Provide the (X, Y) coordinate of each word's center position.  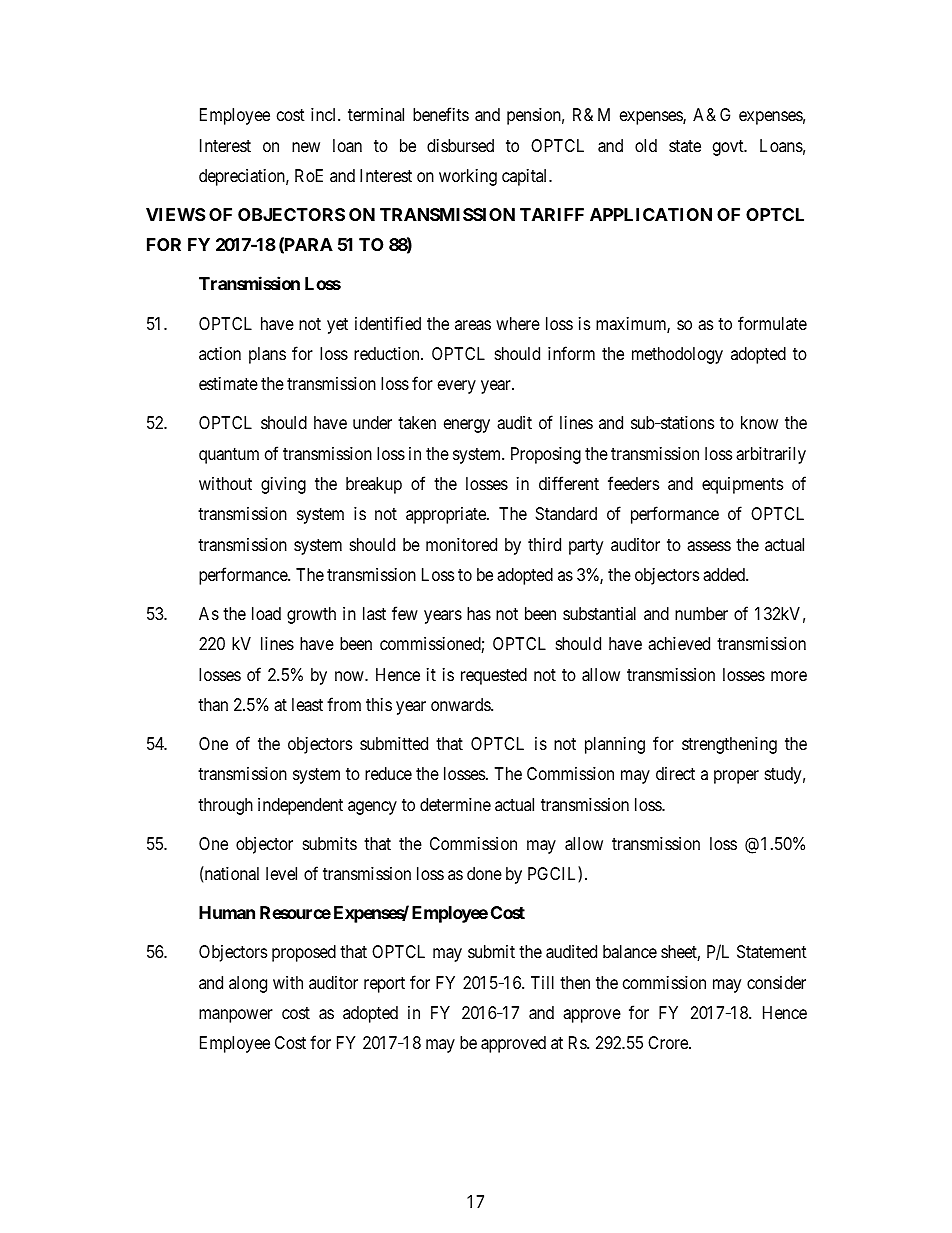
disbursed (460, 145)
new (306, 147)
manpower (236, 1016)
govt (729, 148)
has (479, 613)
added (725, 575)
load (266, 613)
